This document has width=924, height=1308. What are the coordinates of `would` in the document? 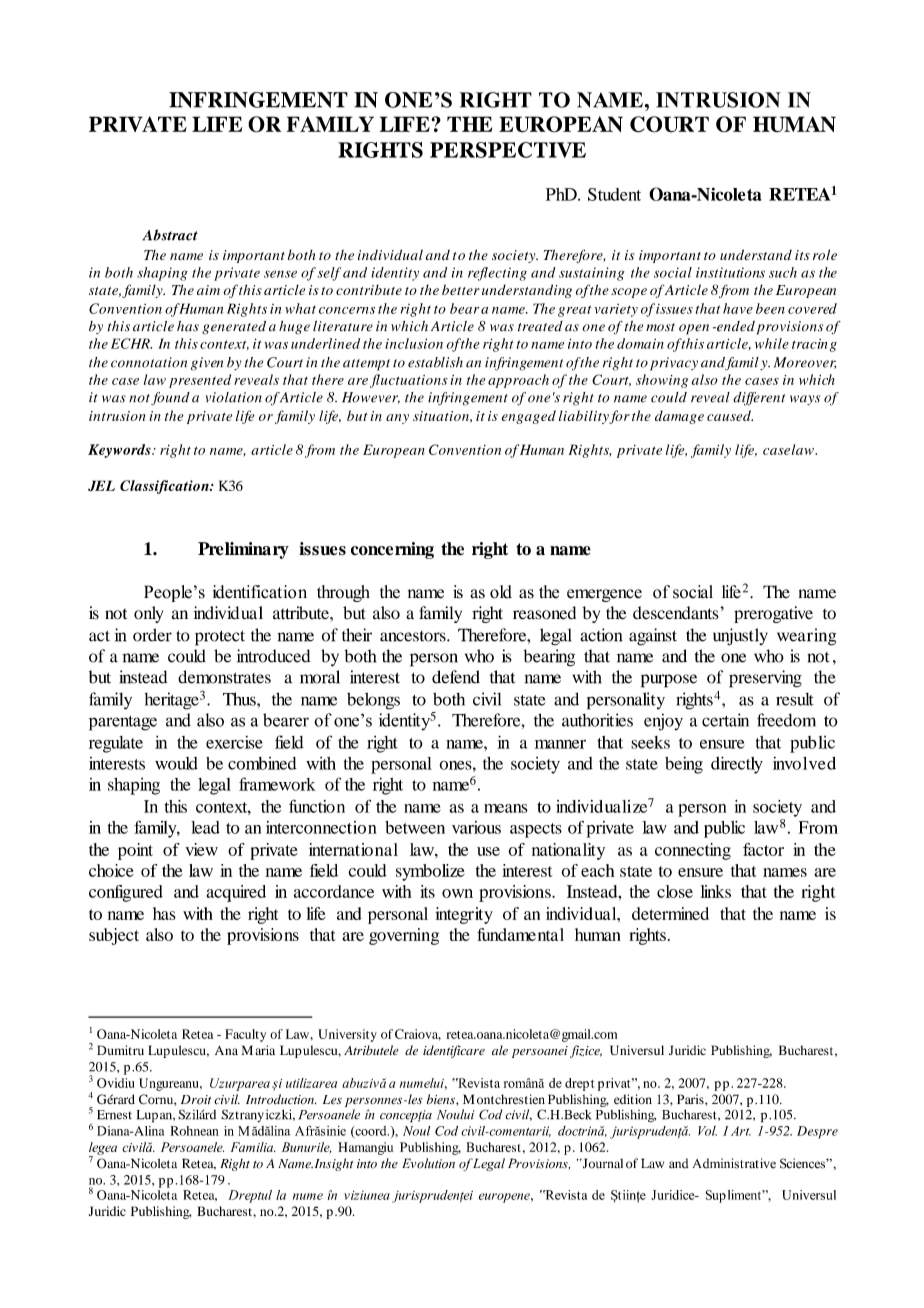 It's located at (176, 763).
